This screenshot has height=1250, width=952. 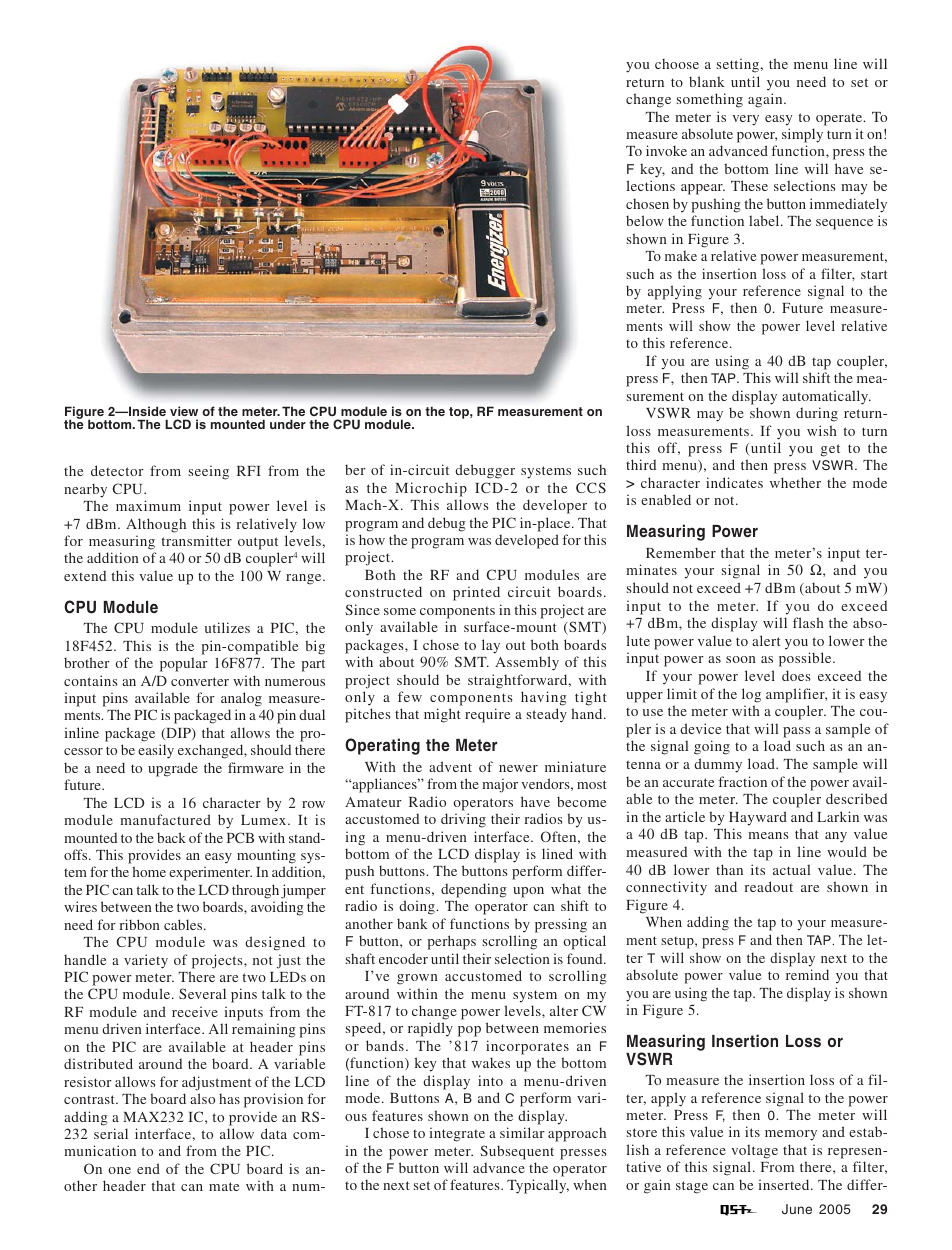 I want to click on readout, so click(x=768, y=886).
